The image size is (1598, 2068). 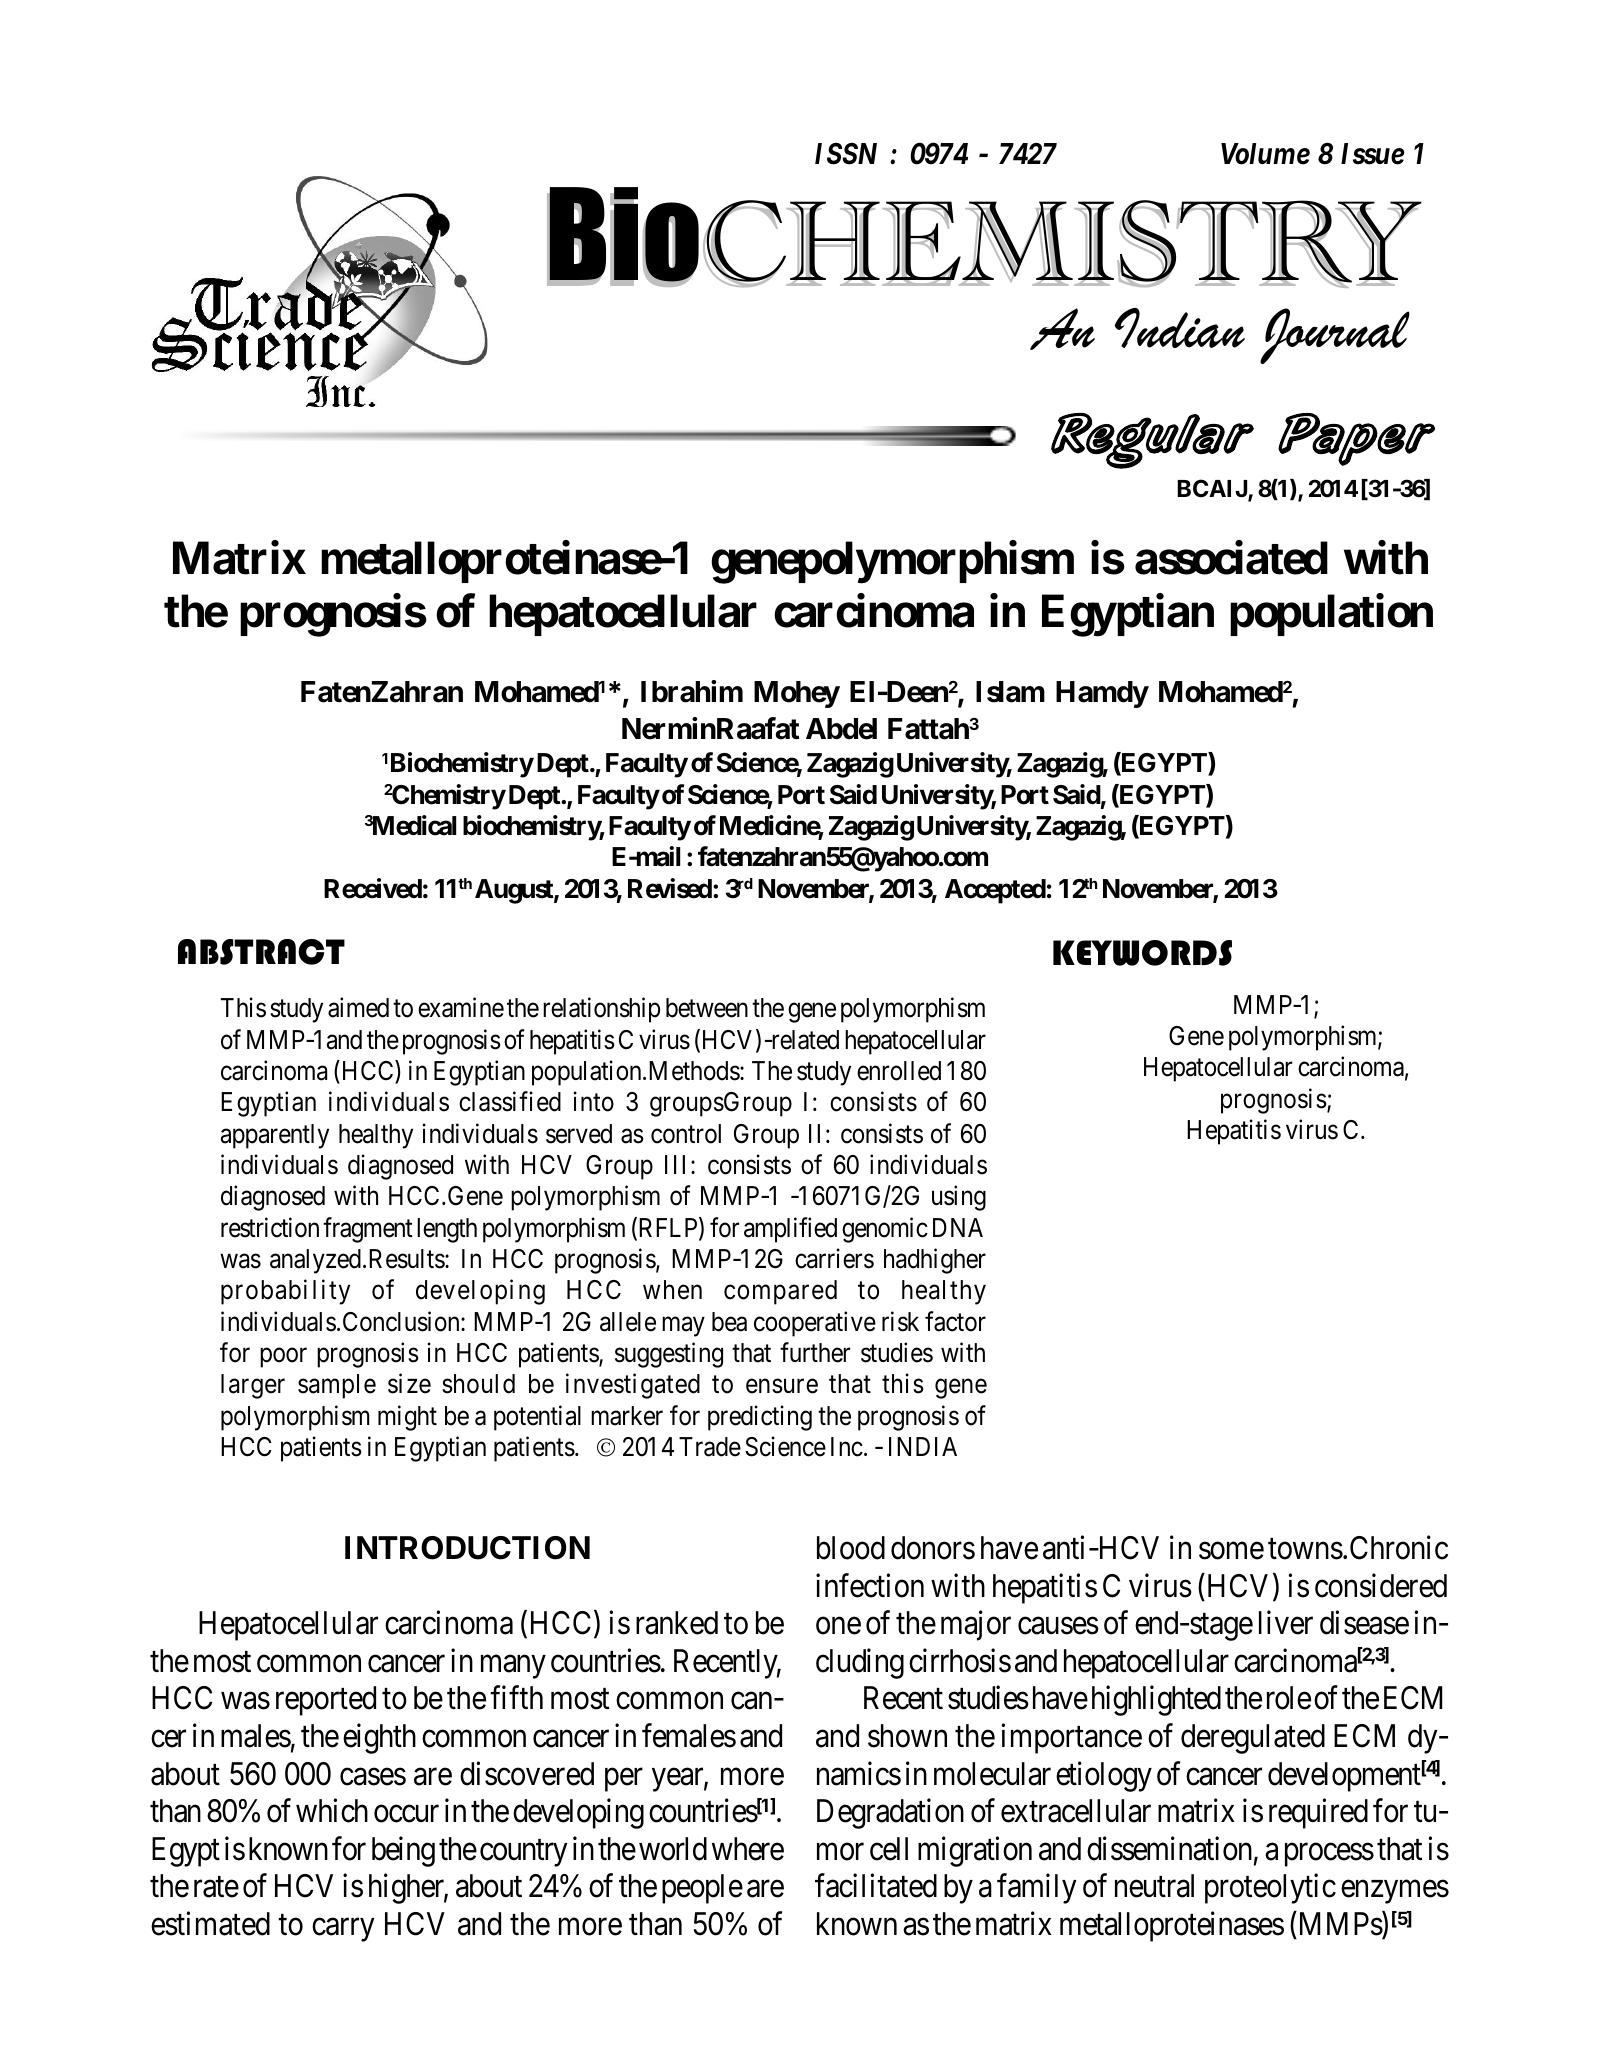 What do you see at coordinates (373, 888) in the page?
I see `Received` at bounding box center [373, 888].
